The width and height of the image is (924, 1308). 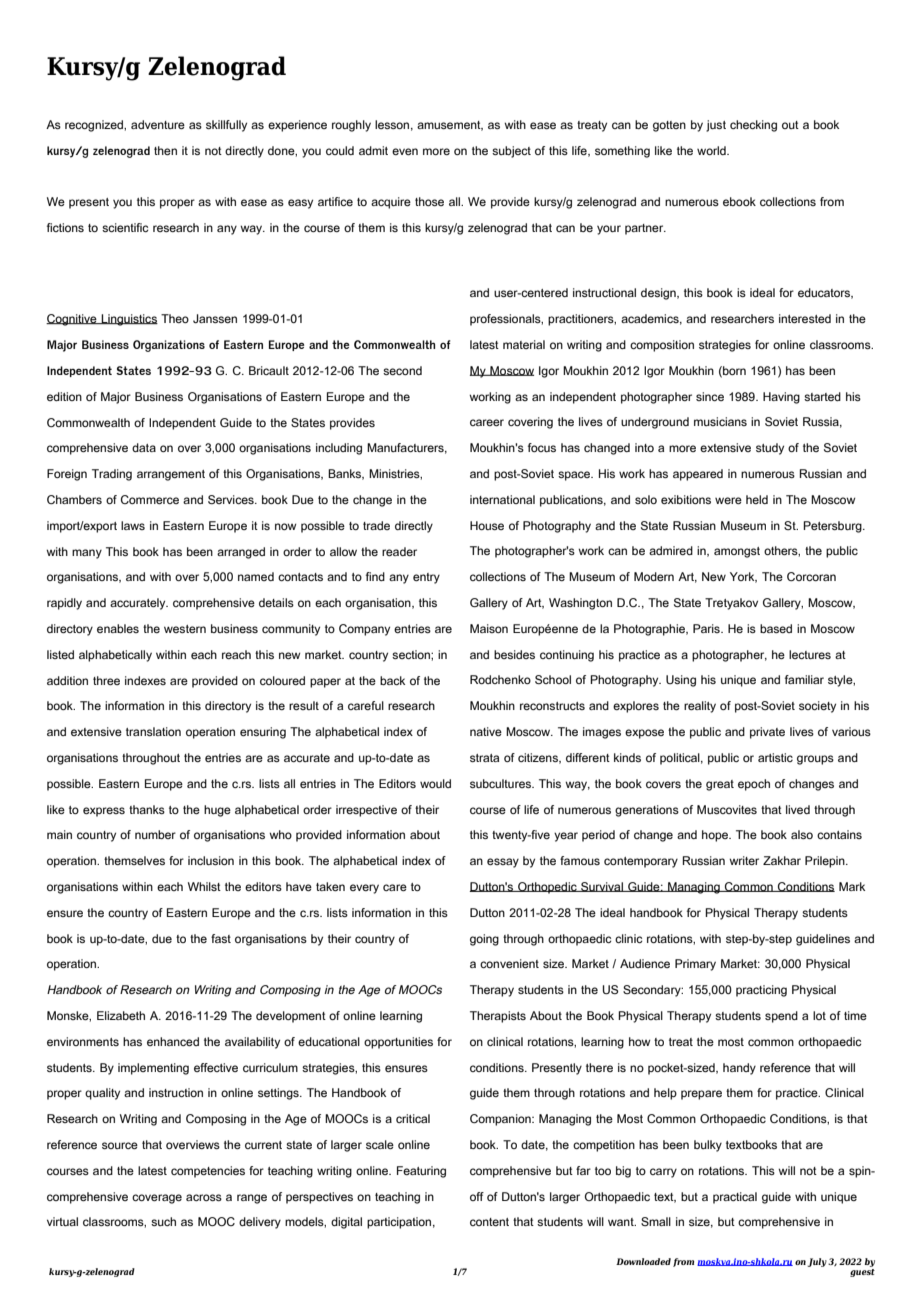 I want to click on then, so click(x=165, y=150).
